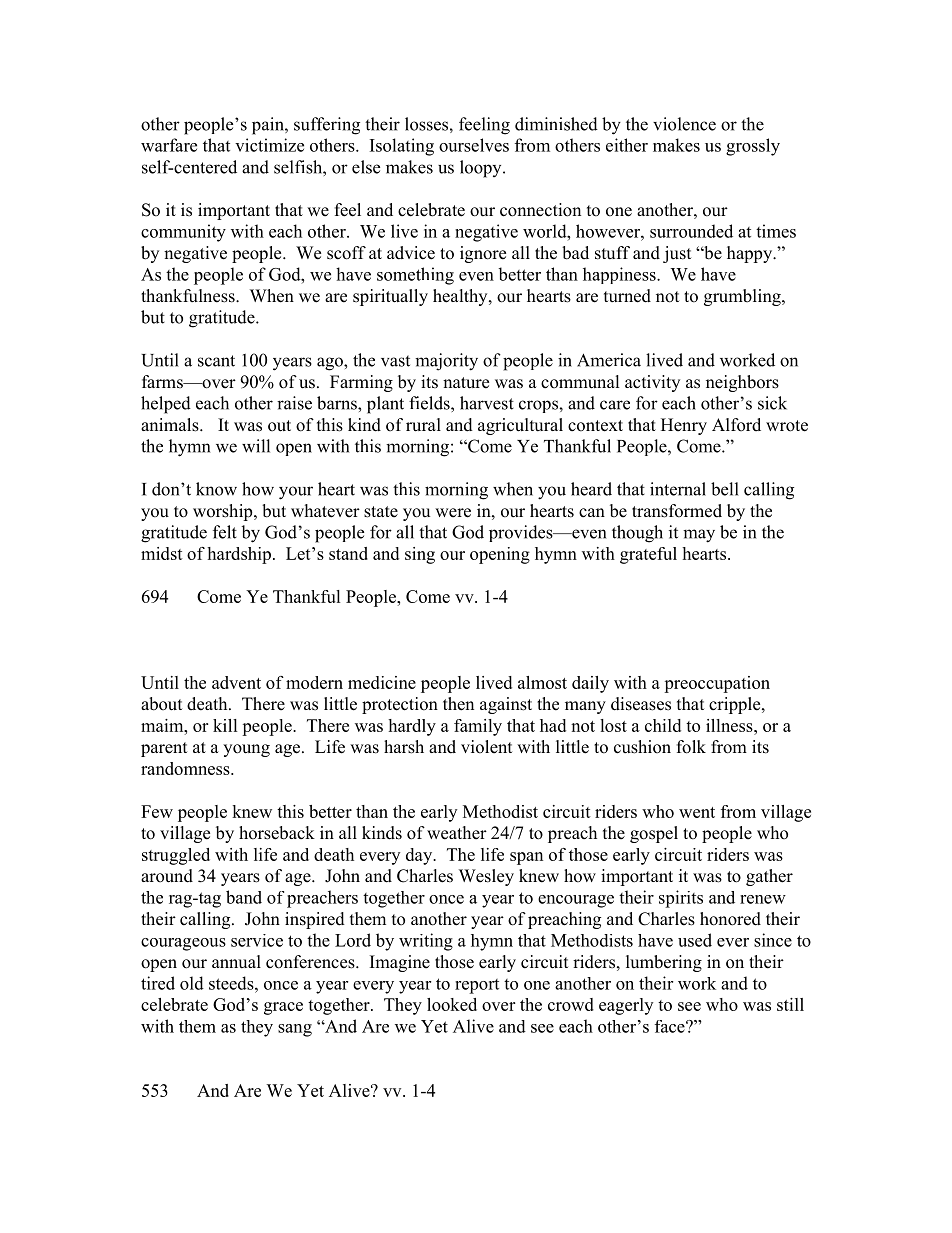 This page has width=952, height=1233. What do you see at coordinates (486, 747) in the page?
I see `violent` at bounding box center [486, 747].
